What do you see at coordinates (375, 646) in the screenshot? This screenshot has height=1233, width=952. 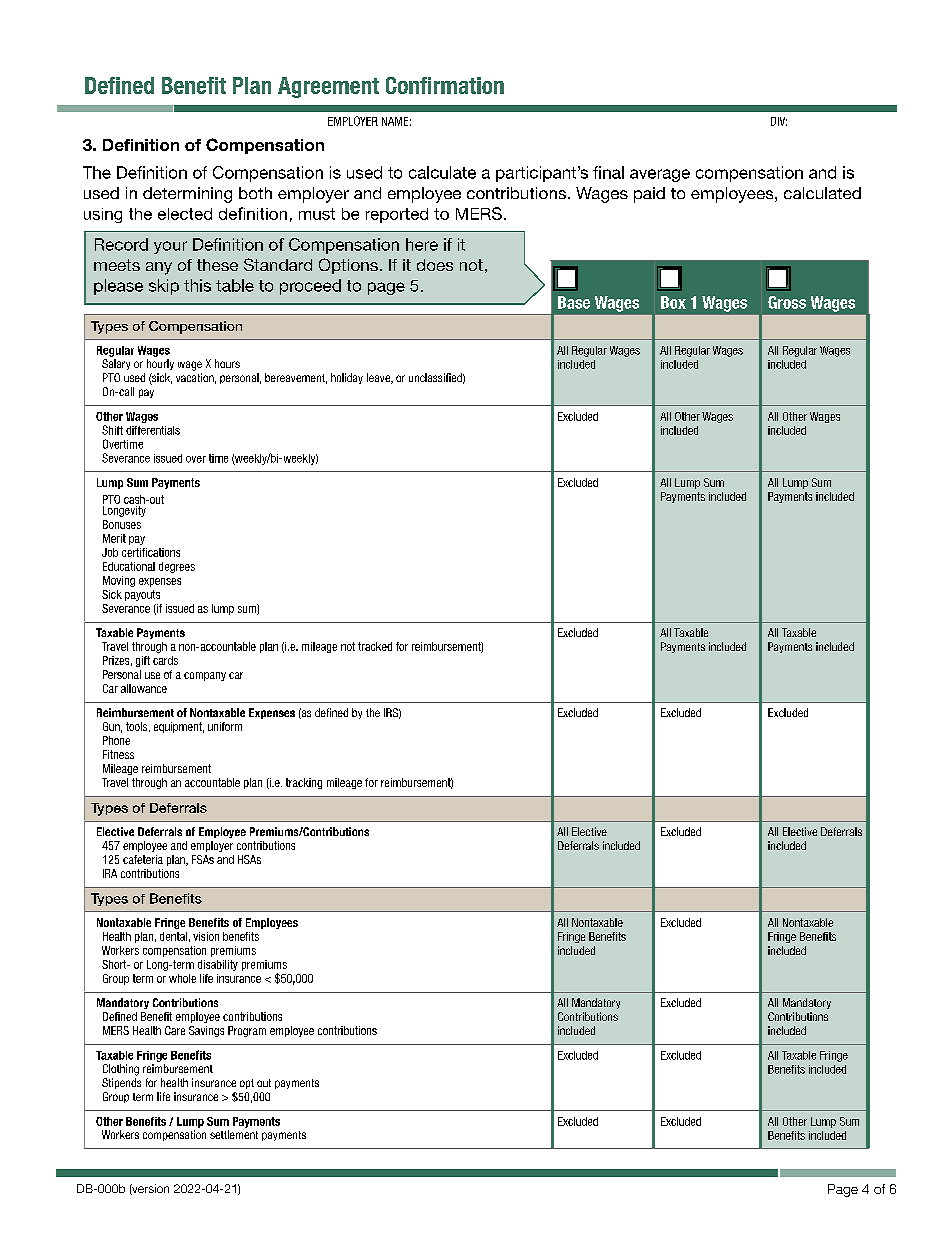 I see `tracked` at bounding box center [375, 646].
